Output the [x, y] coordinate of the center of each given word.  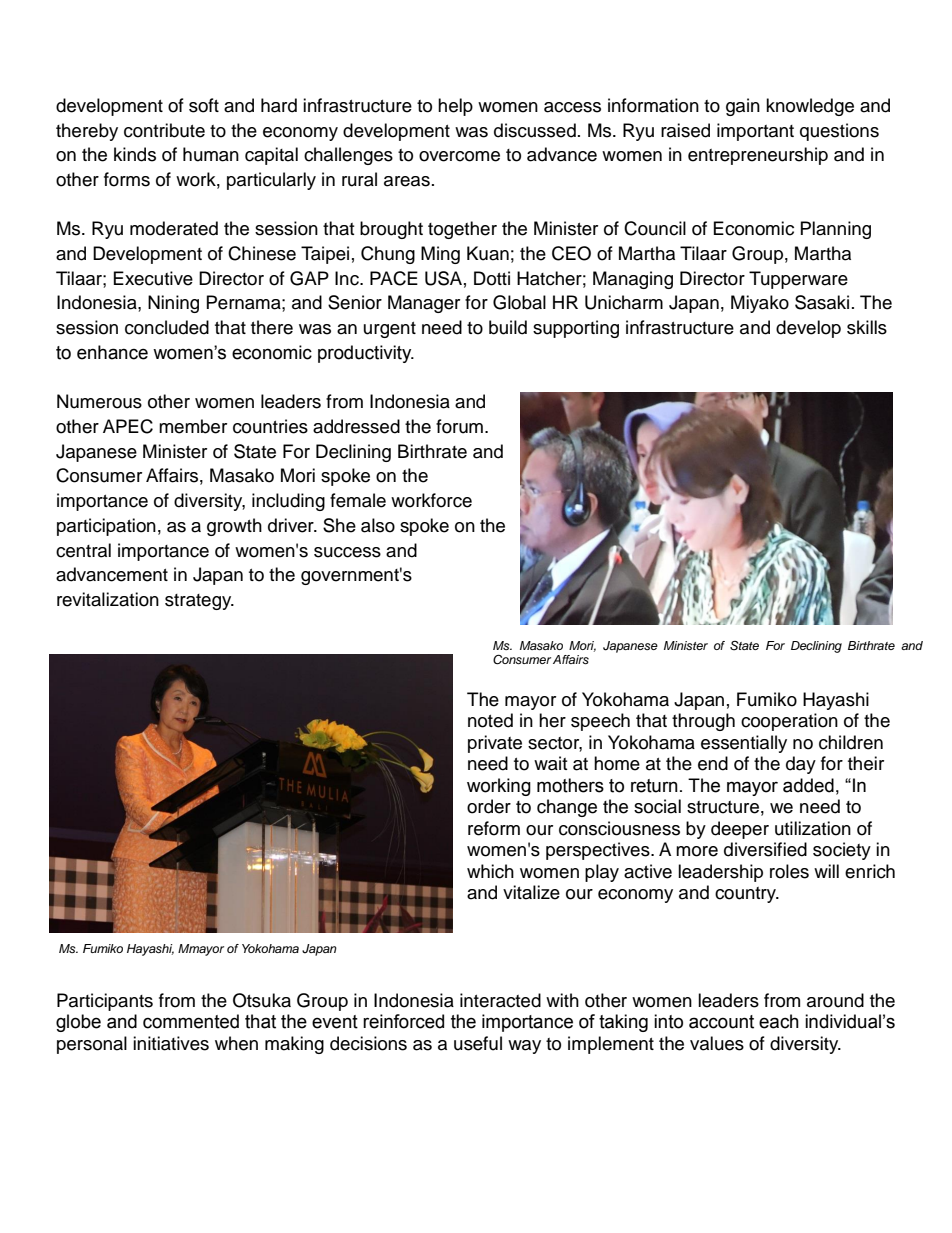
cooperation [789, 722]
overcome [459, 156]
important [755, 132]
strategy [199, 602]
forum [459, 426]
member [193, 426]
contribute [164, 130]
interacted [500, 1000]
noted [490, 720]
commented [191, 1021]
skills [867, 327]
